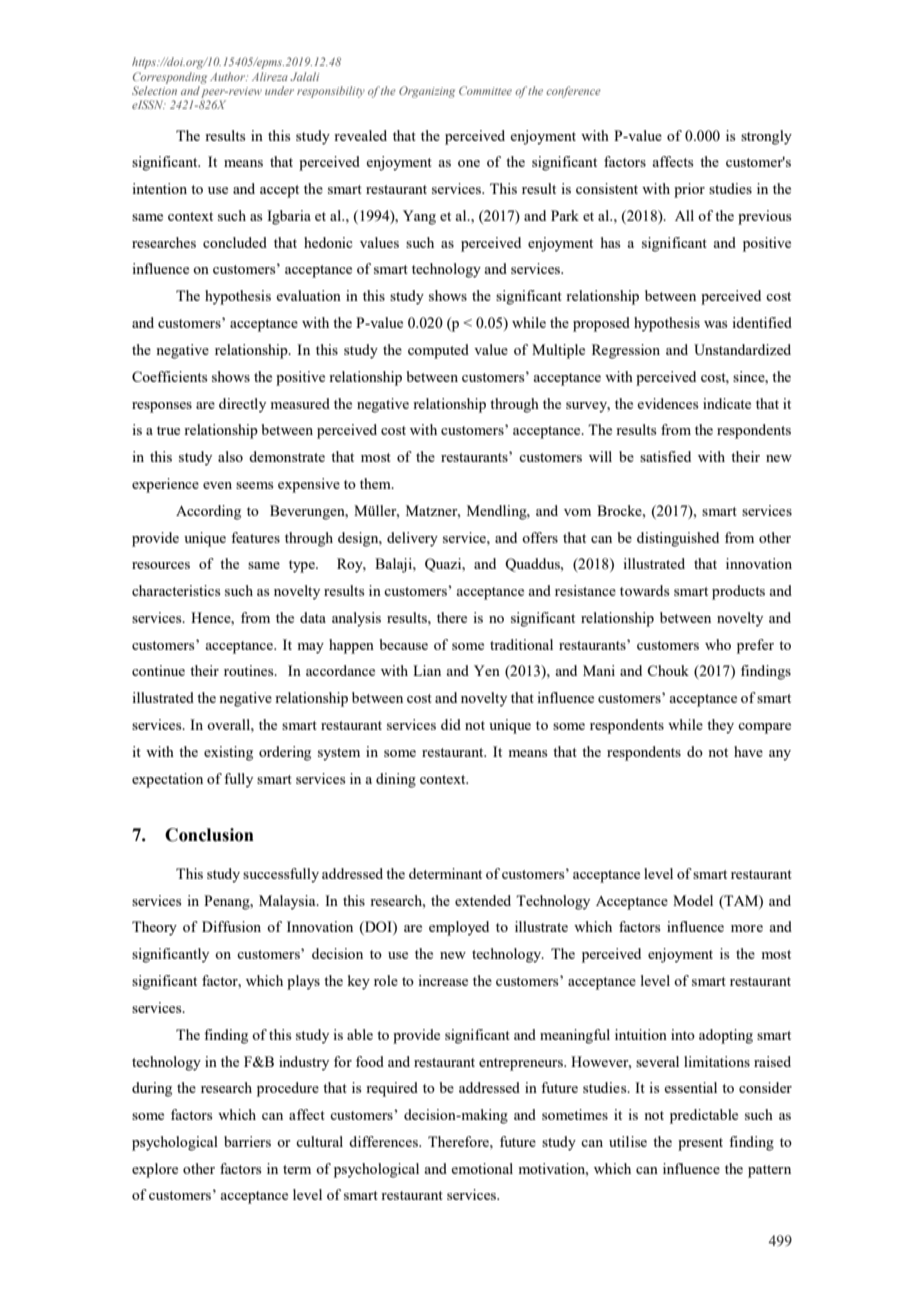 This page has height=1308, width=924. What do you see at coordinates (247, 1141) in the page?
I see `barriers` at bounding box center [247, 1141].
